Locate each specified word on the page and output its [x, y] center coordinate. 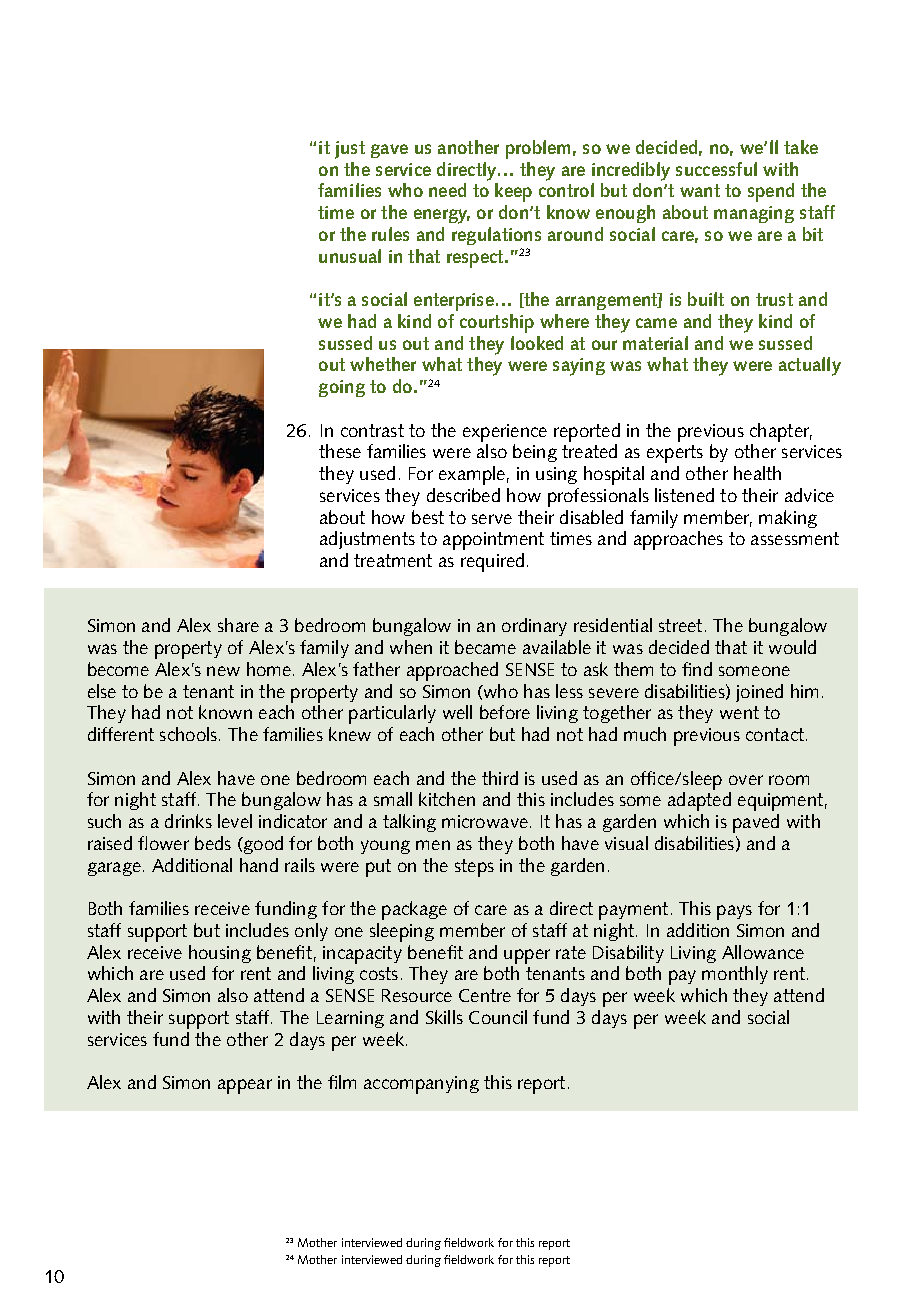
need [447, 190]
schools [188, 734]
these [340, 451]
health [757, 473]
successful [716, 169]
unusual [350, 256]
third [500, 778]
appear [245, 1086]
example [472, 475]
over [746, 780]
